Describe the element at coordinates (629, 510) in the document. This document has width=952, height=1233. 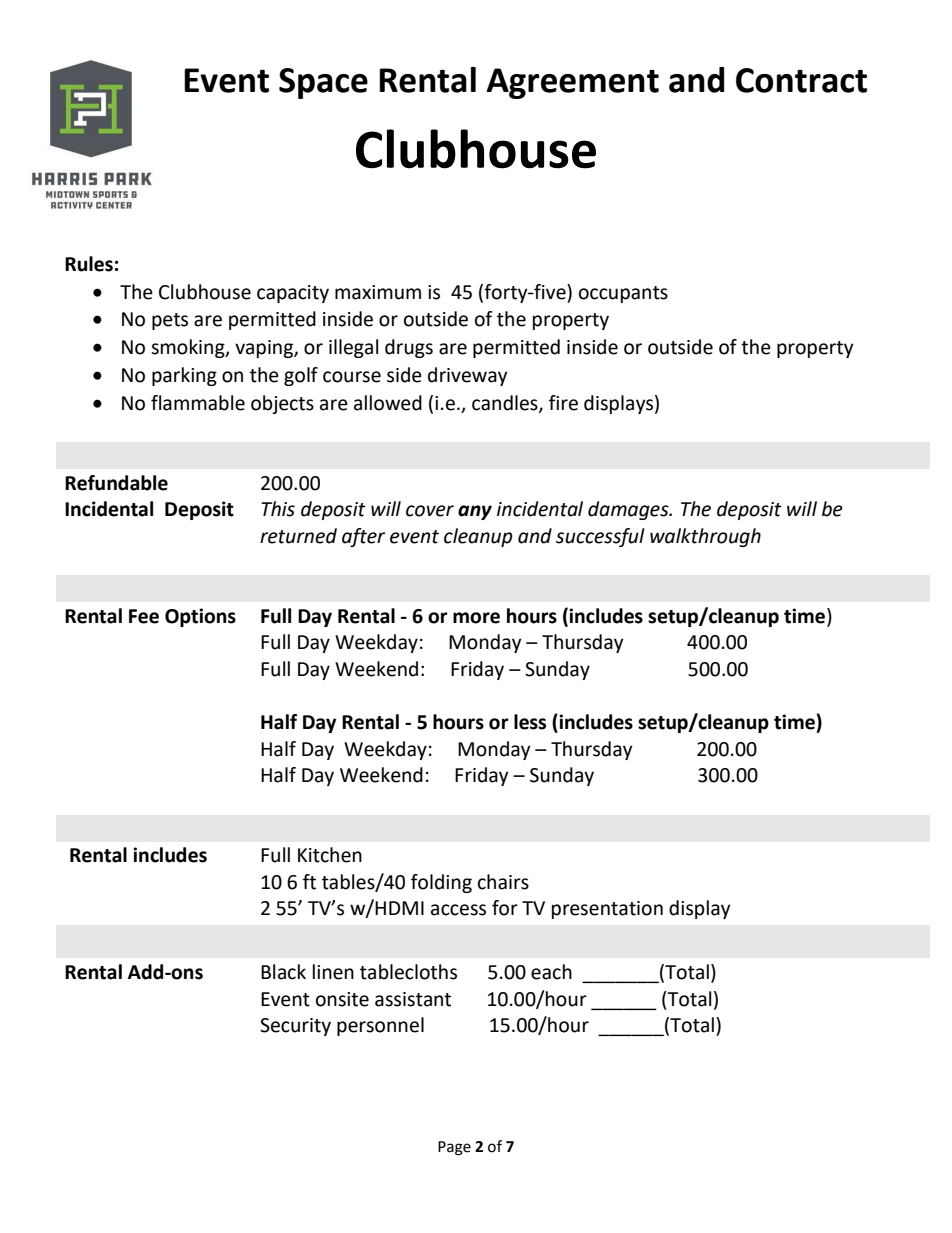
I see `damages` at that location.
